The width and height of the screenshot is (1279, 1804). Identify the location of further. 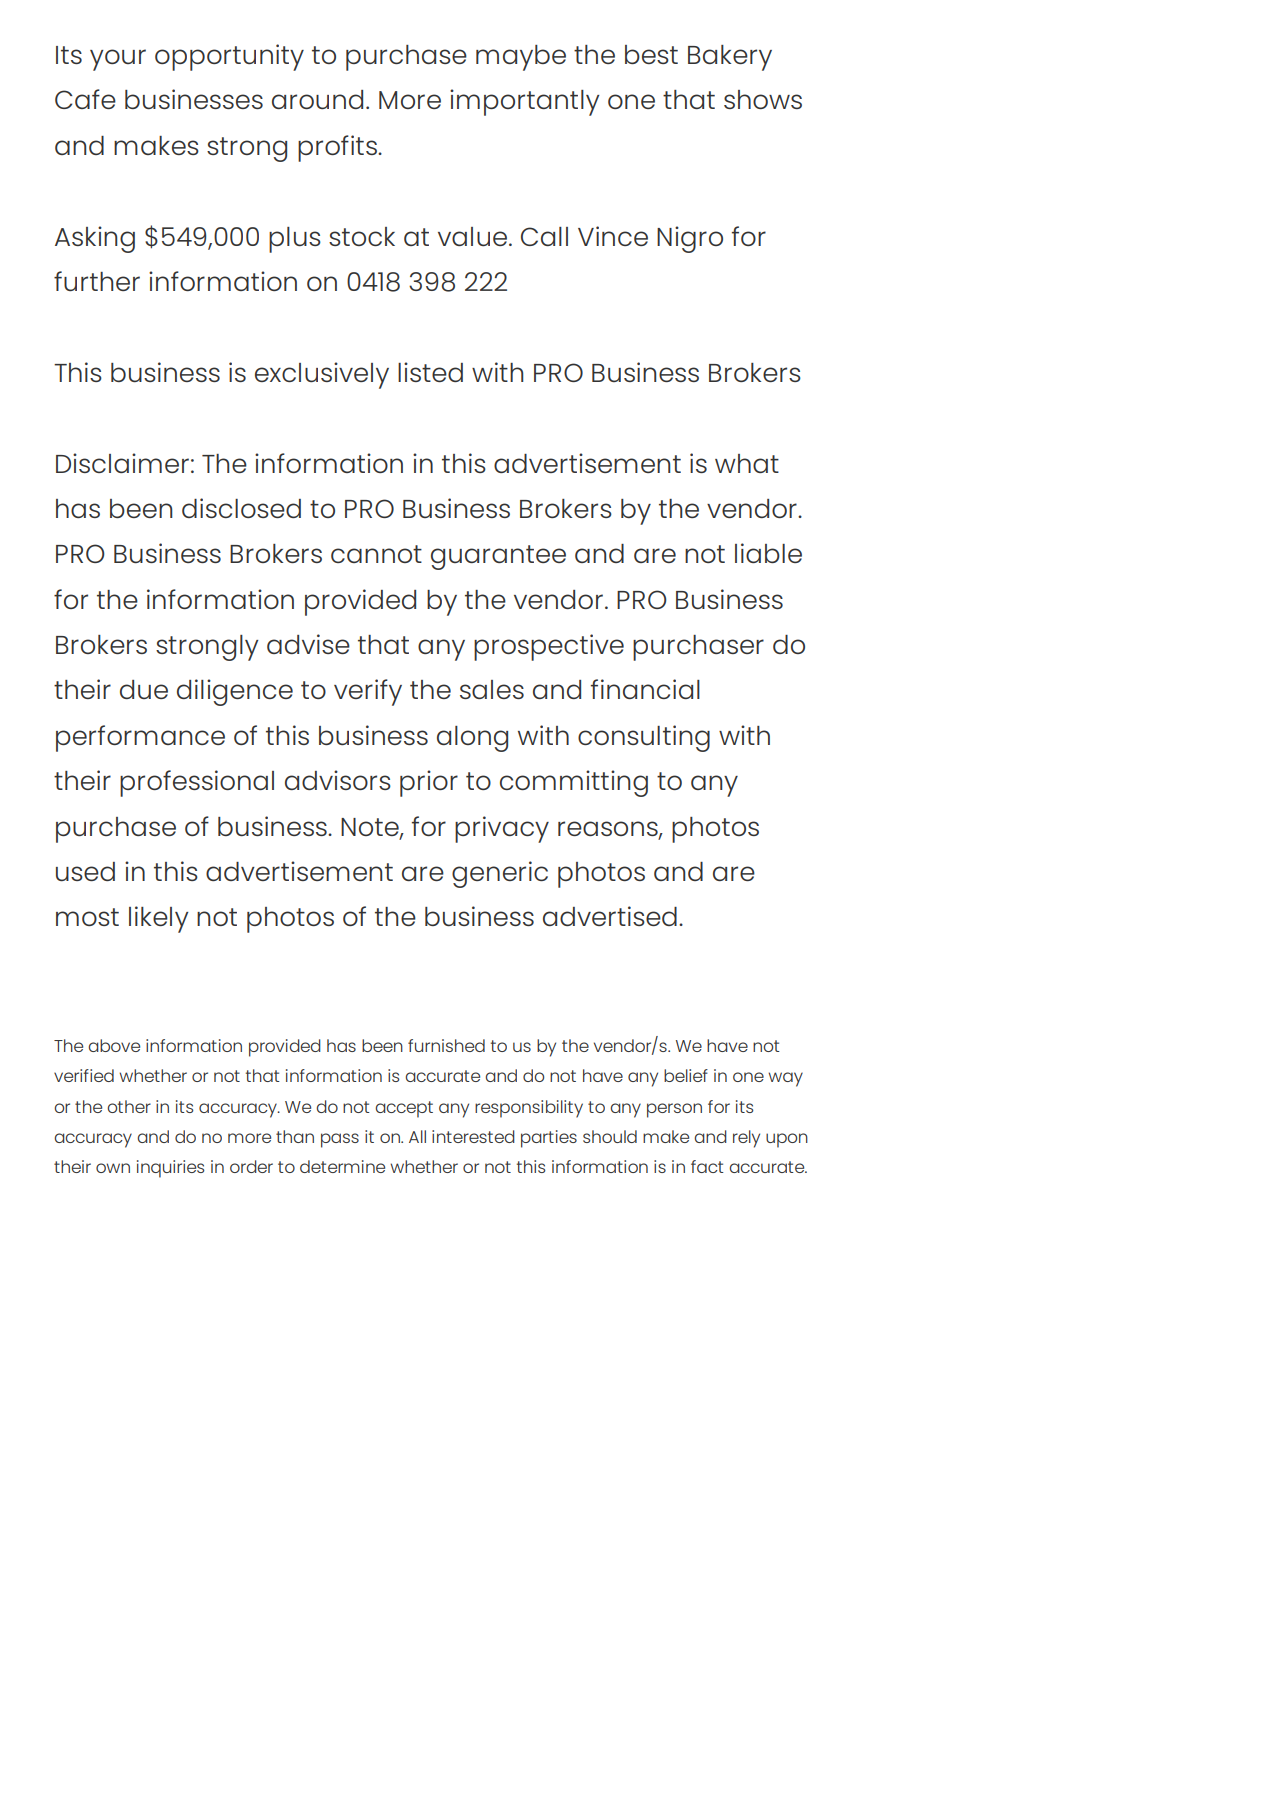
(97, 281).
